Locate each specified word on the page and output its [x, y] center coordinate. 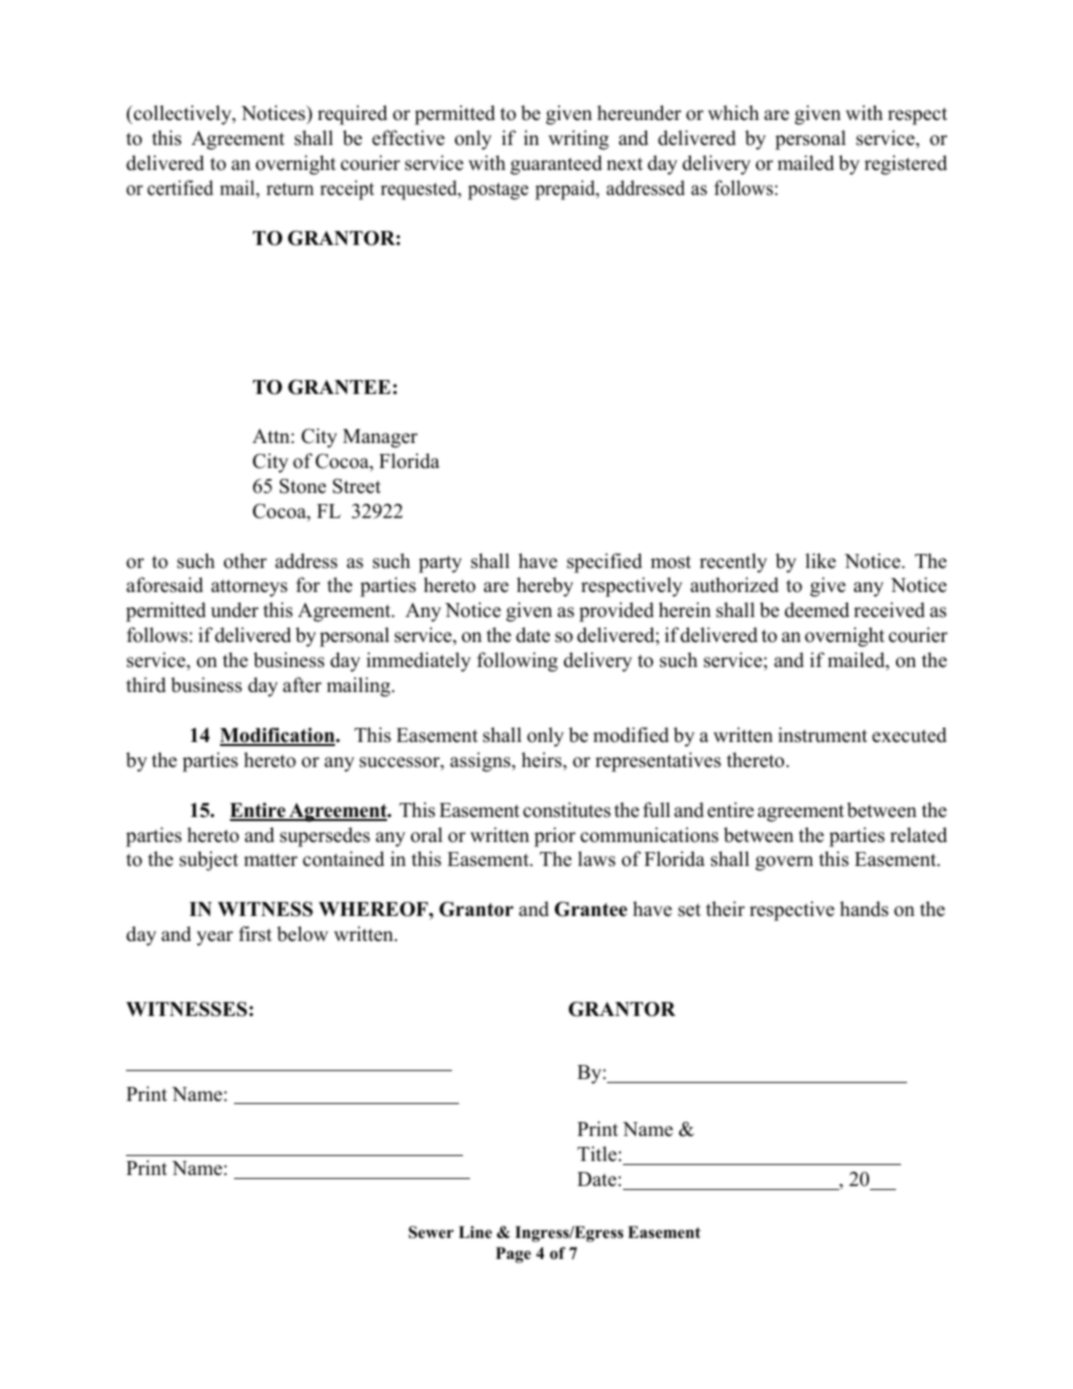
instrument [822, 735]
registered [905, 165]
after [302, 685]
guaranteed [556, 165]
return [290, 189]
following [517, 662]
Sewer [431, 1232]
